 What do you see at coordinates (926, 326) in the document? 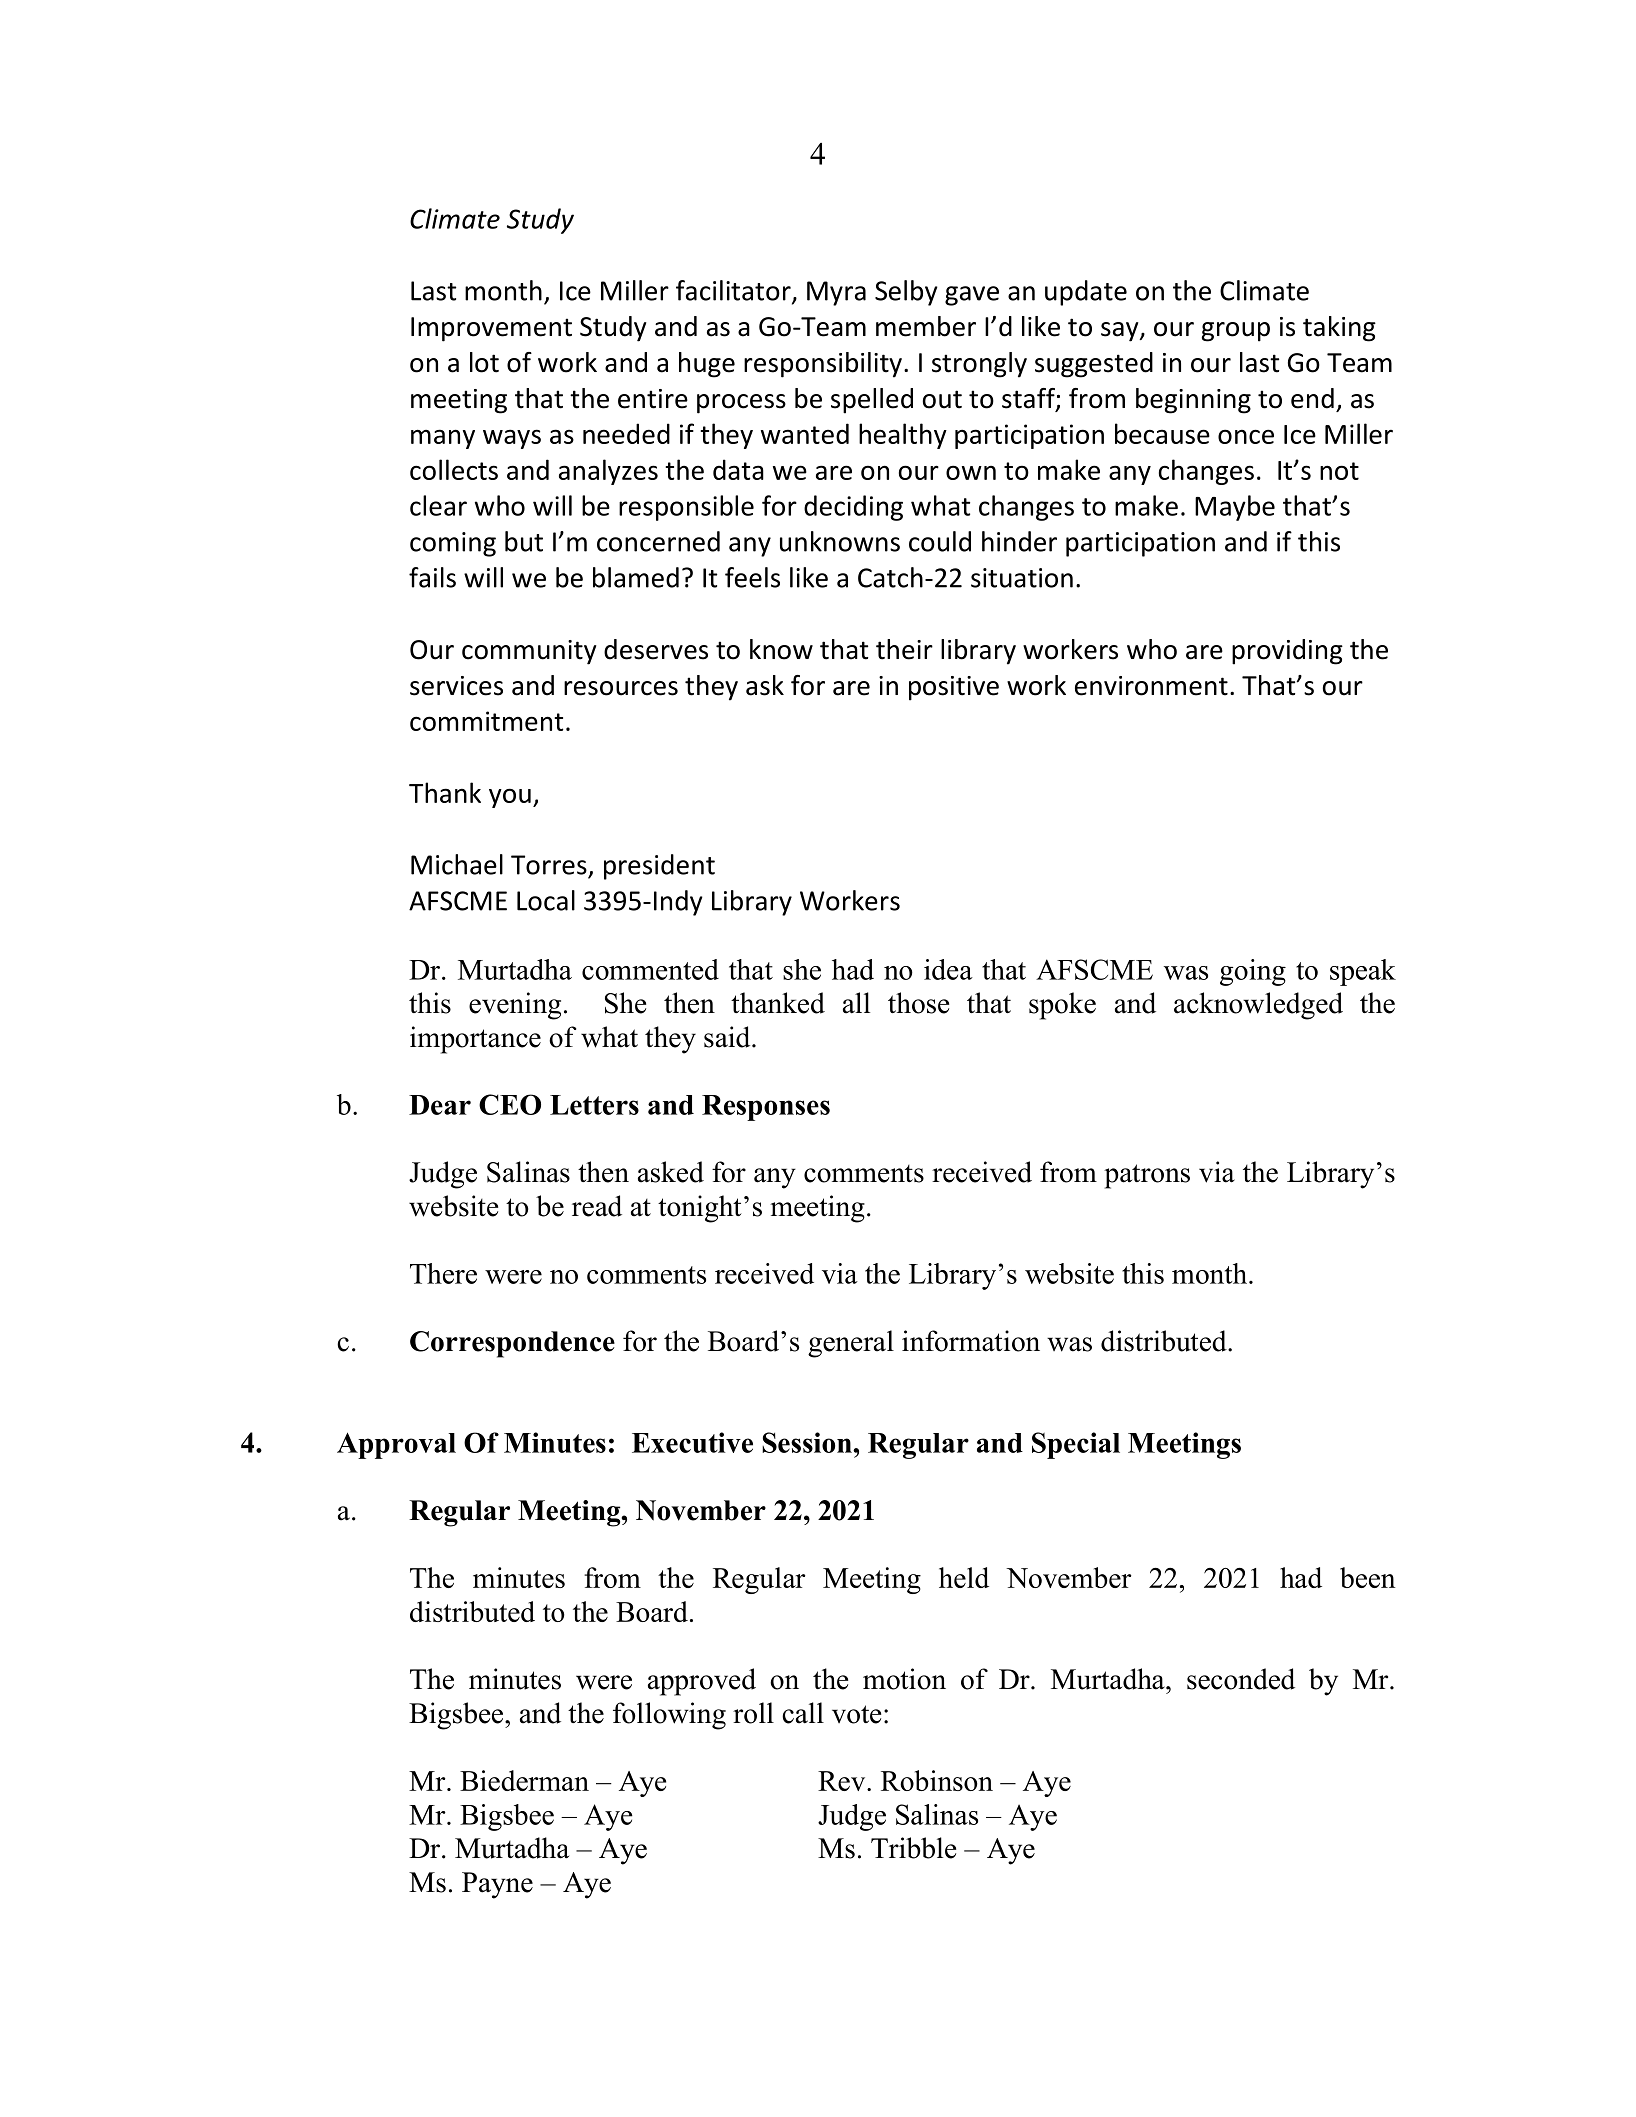
I see `member` at bounding box center [926, 326].
